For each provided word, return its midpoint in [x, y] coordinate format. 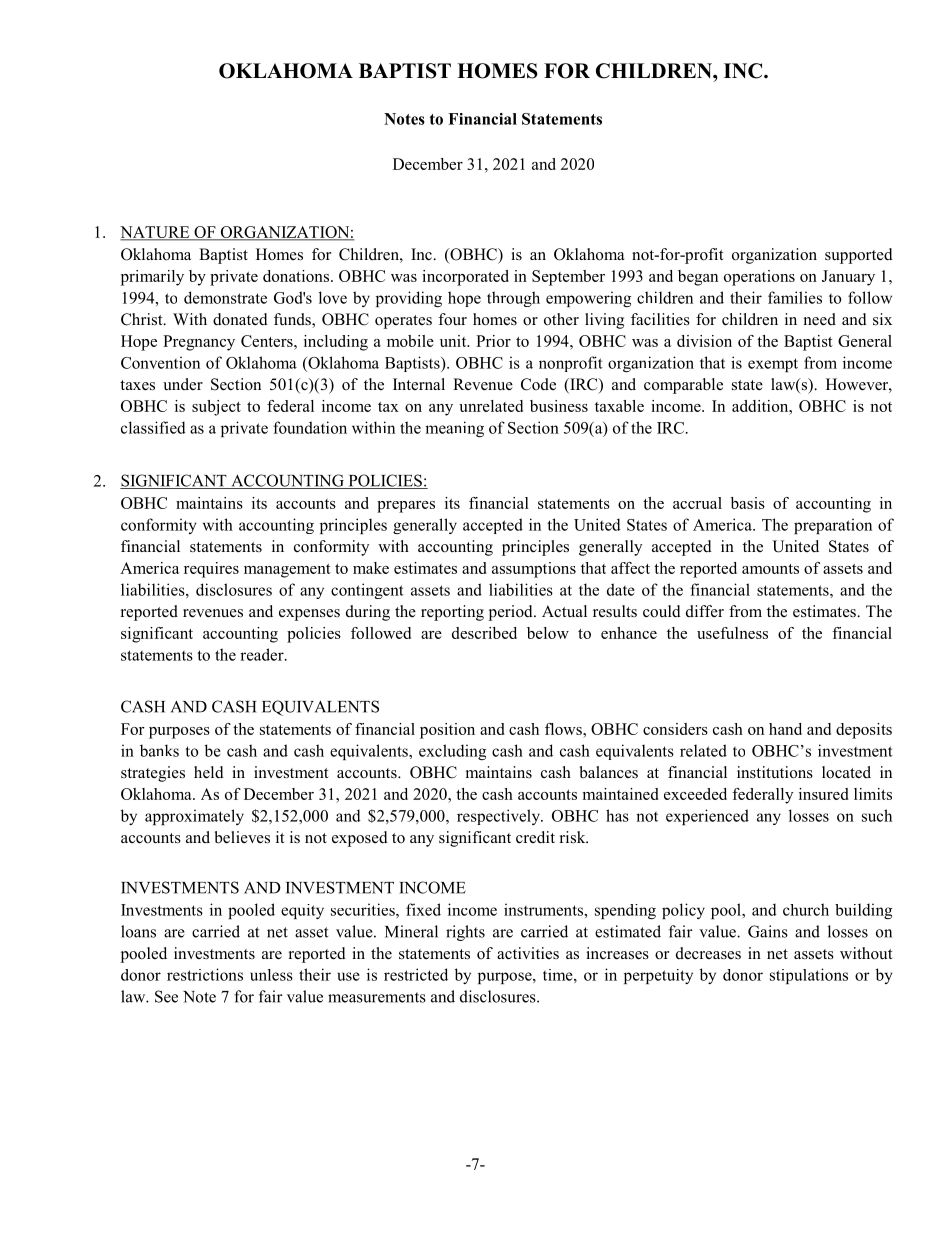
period [512, 613]
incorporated [465, 278]
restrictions [205, 974]
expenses [309, 615]
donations [296, 276]
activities [528, 953]
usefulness [732, 633]
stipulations [809, 976]
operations [759, 278]
